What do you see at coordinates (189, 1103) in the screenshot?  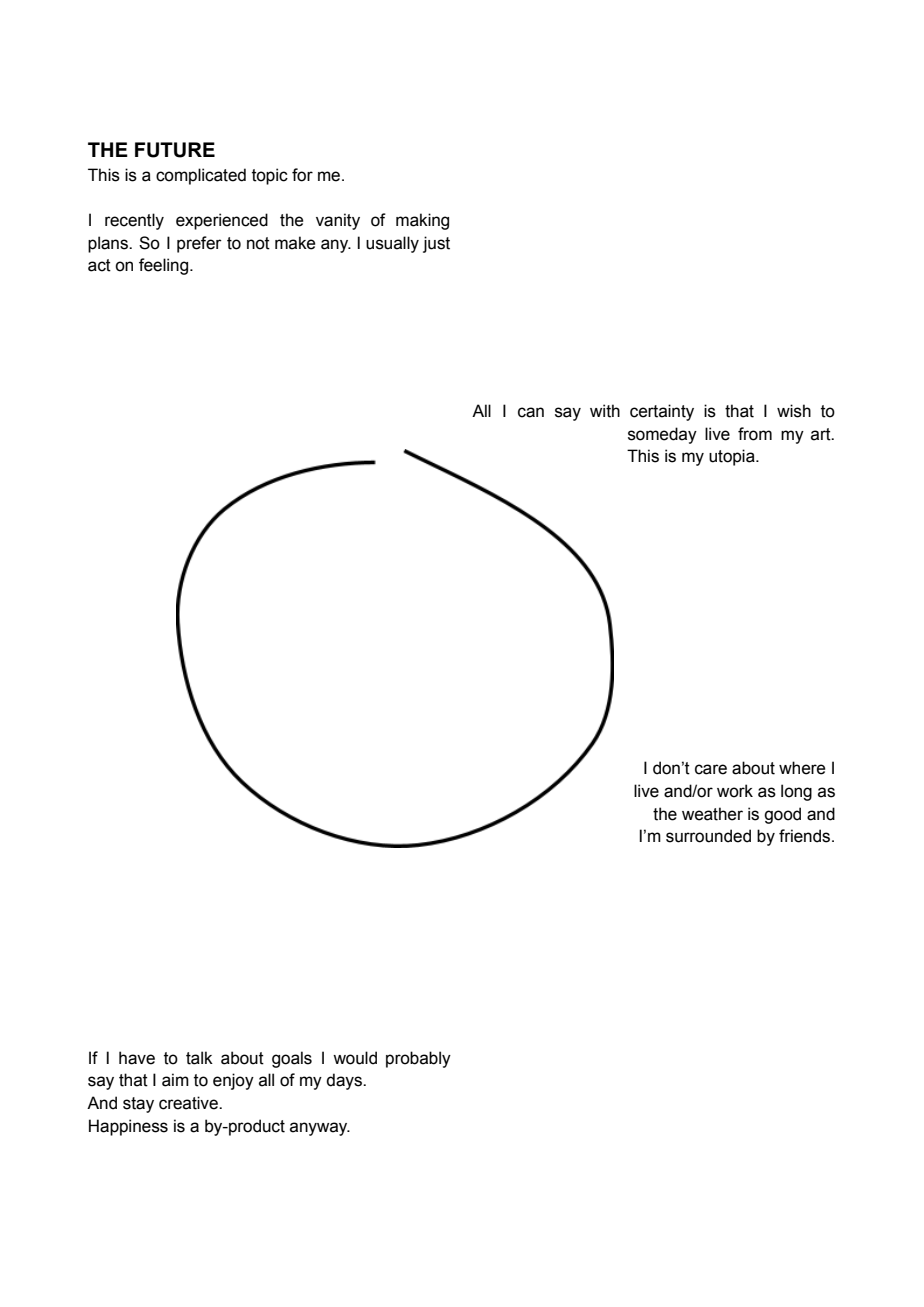 I see `creative` at bounding box center [189, 1103].
